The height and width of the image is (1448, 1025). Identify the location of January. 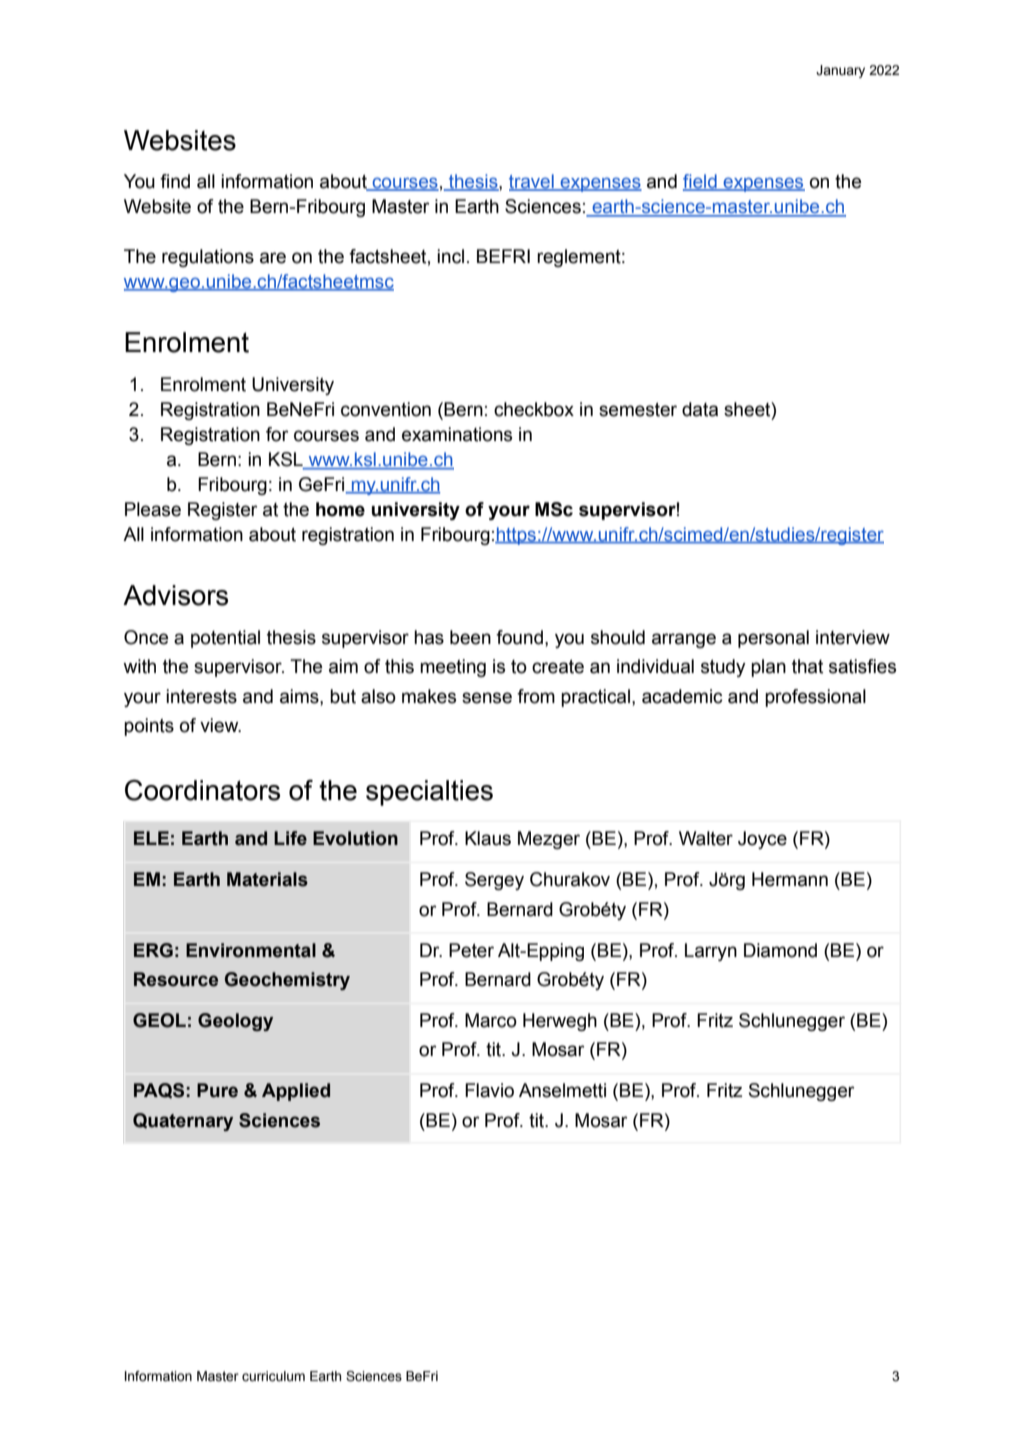
(840, 71).
